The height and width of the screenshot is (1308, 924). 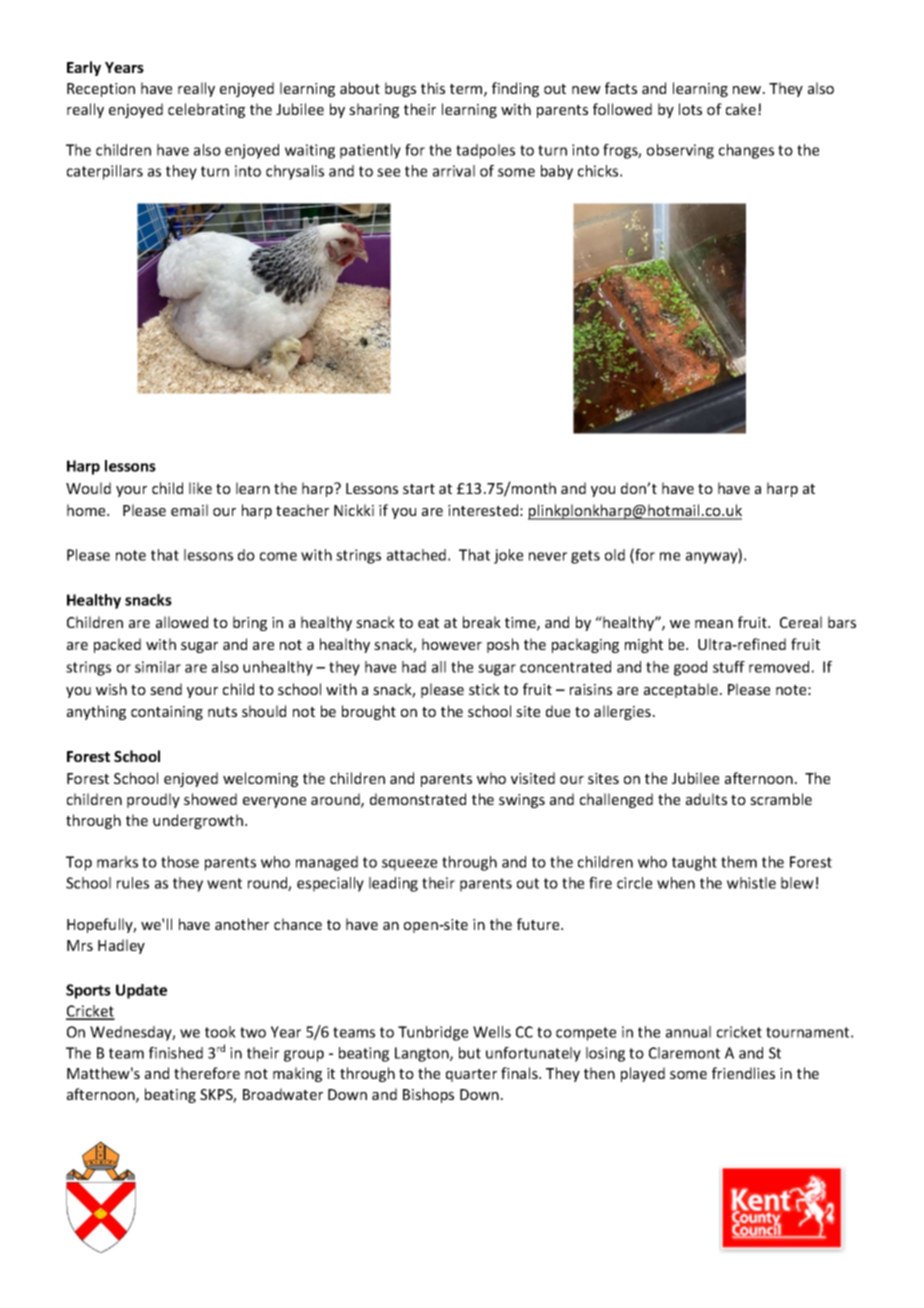 I want to click on friendlies, so click(x=743, y=1073).
